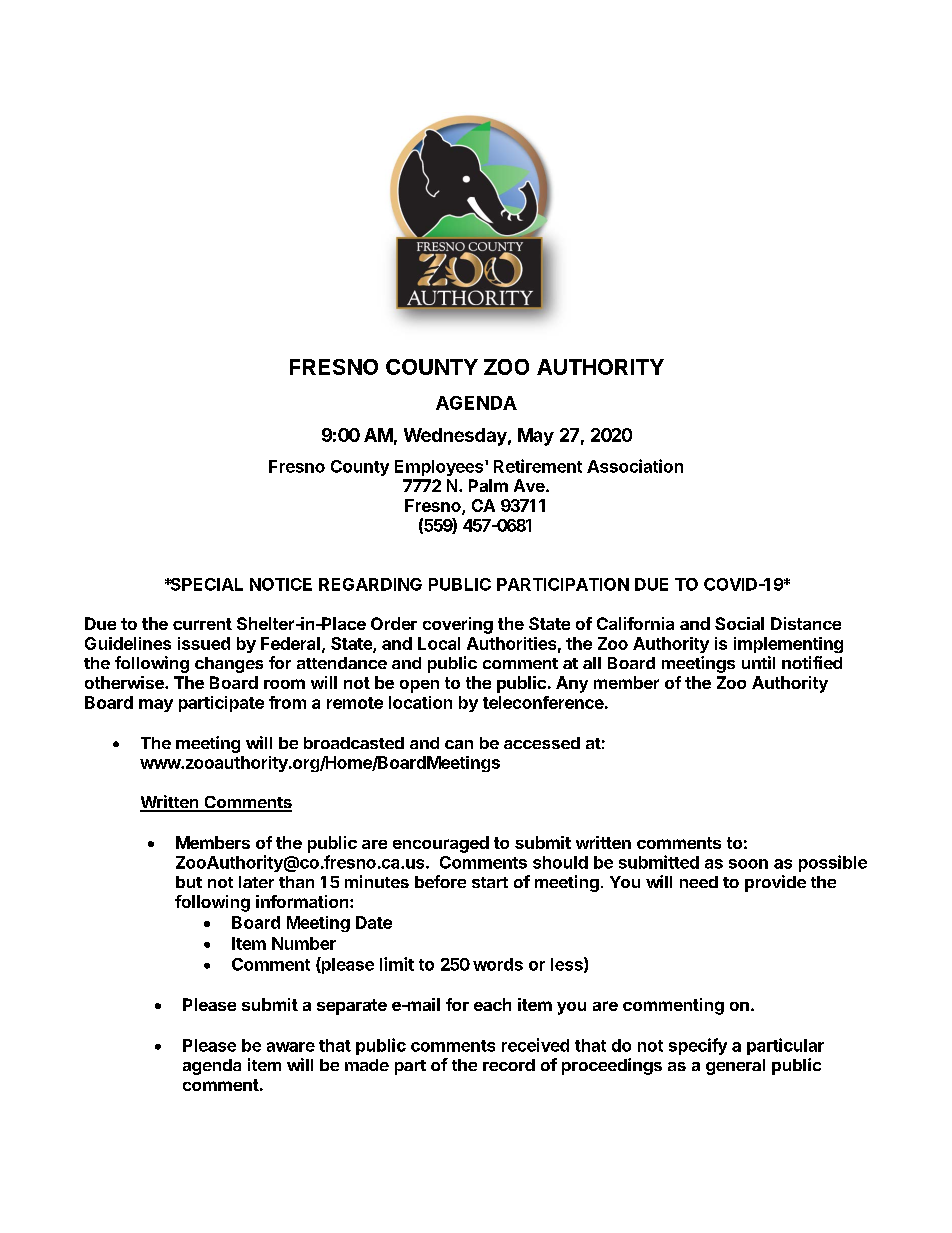 The image size is (952, 1233). I want to click on but, so click(189, 882).
